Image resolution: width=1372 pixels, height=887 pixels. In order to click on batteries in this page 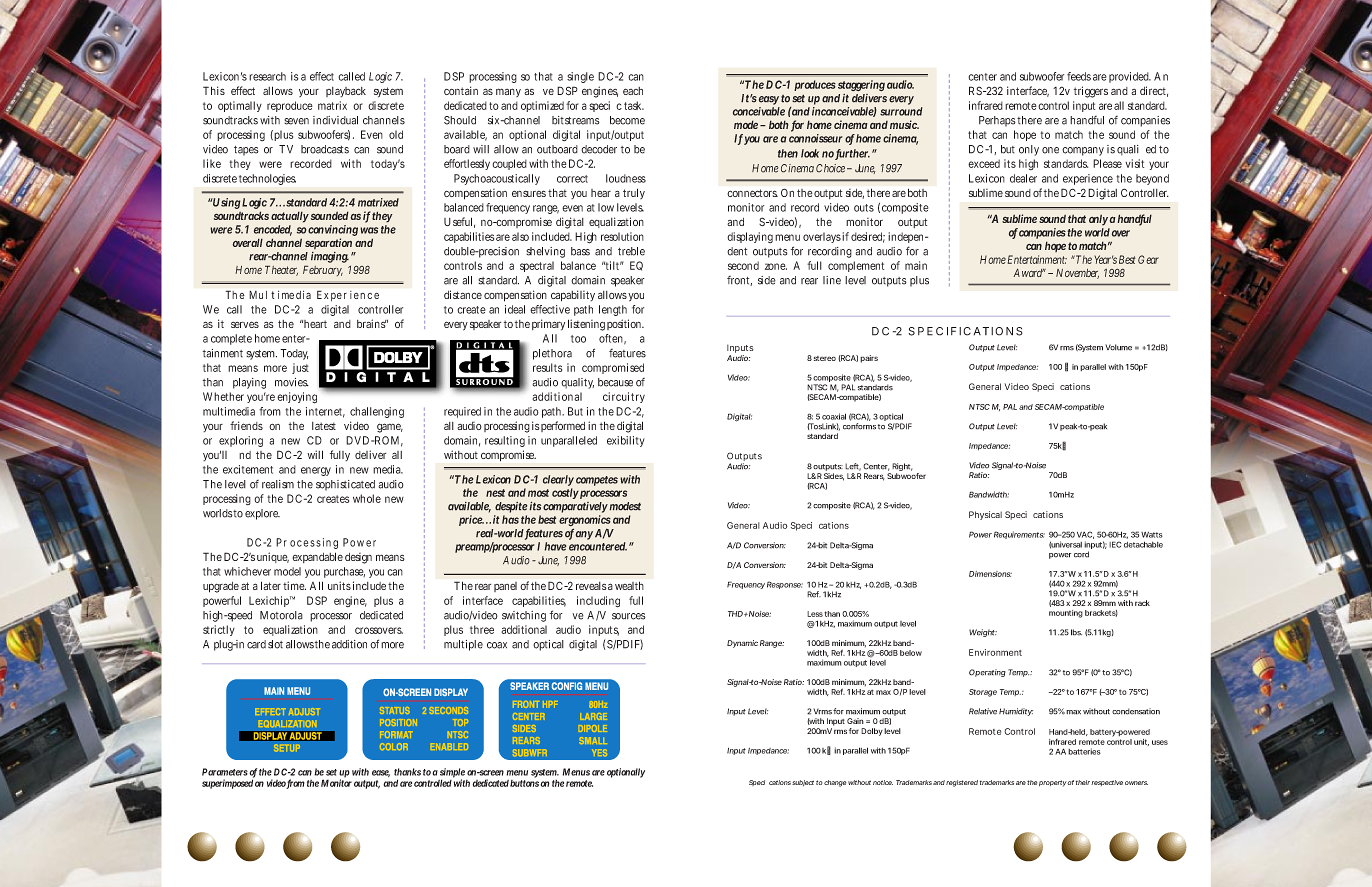, I will do `click(1084, 751)`.
